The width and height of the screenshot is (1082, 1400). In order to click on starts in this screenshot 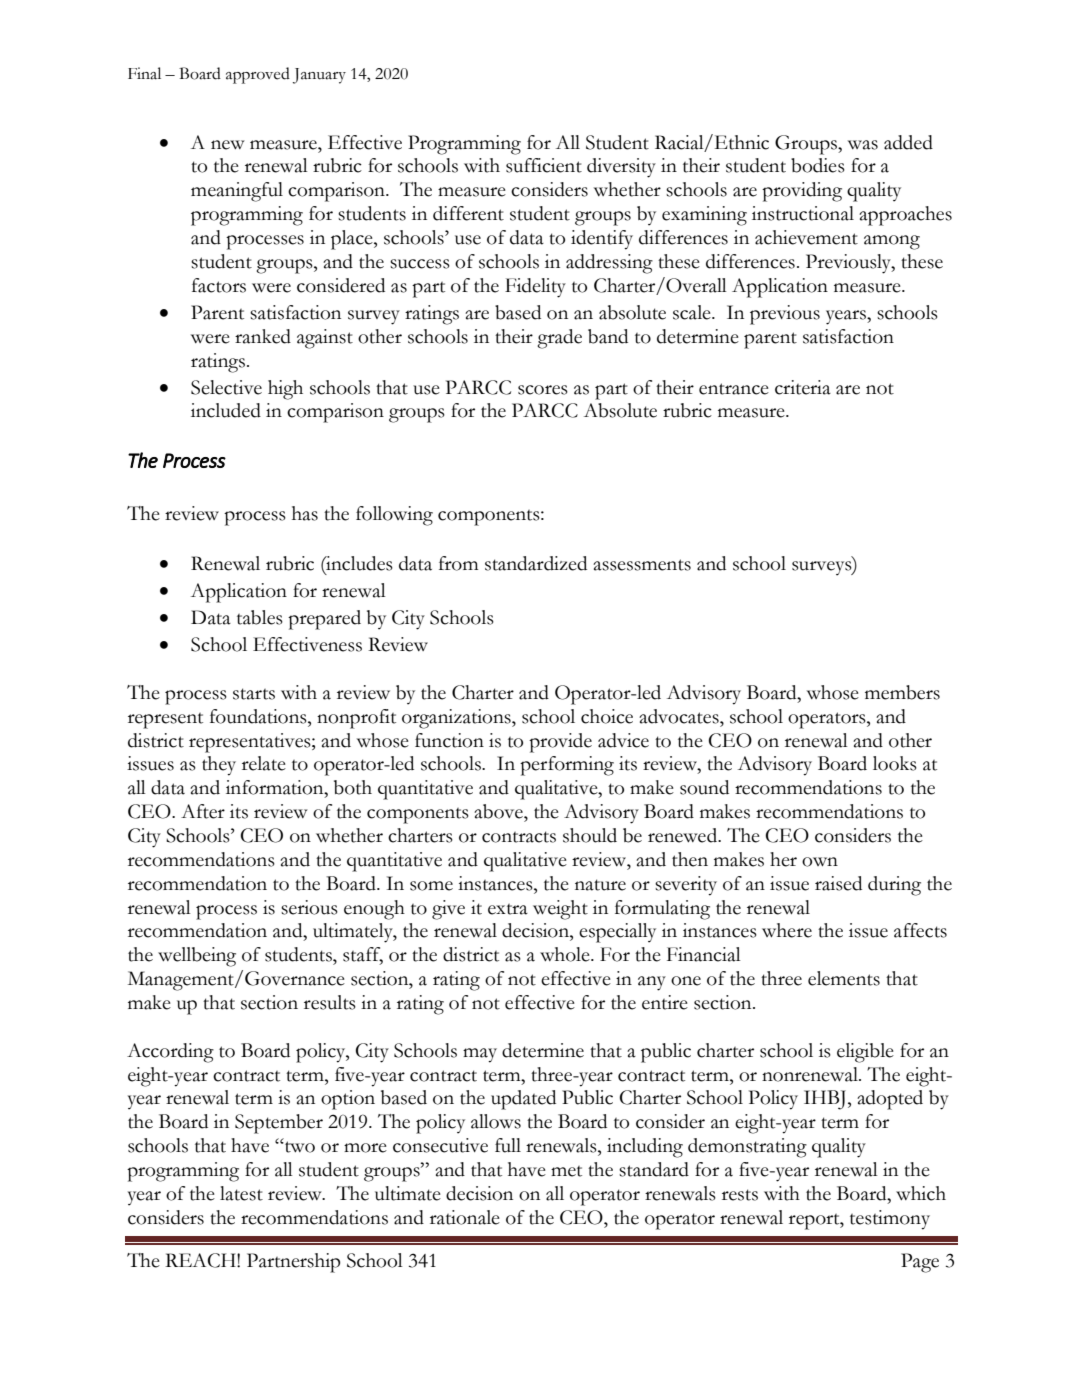, I will do `click(254, 694)`.
